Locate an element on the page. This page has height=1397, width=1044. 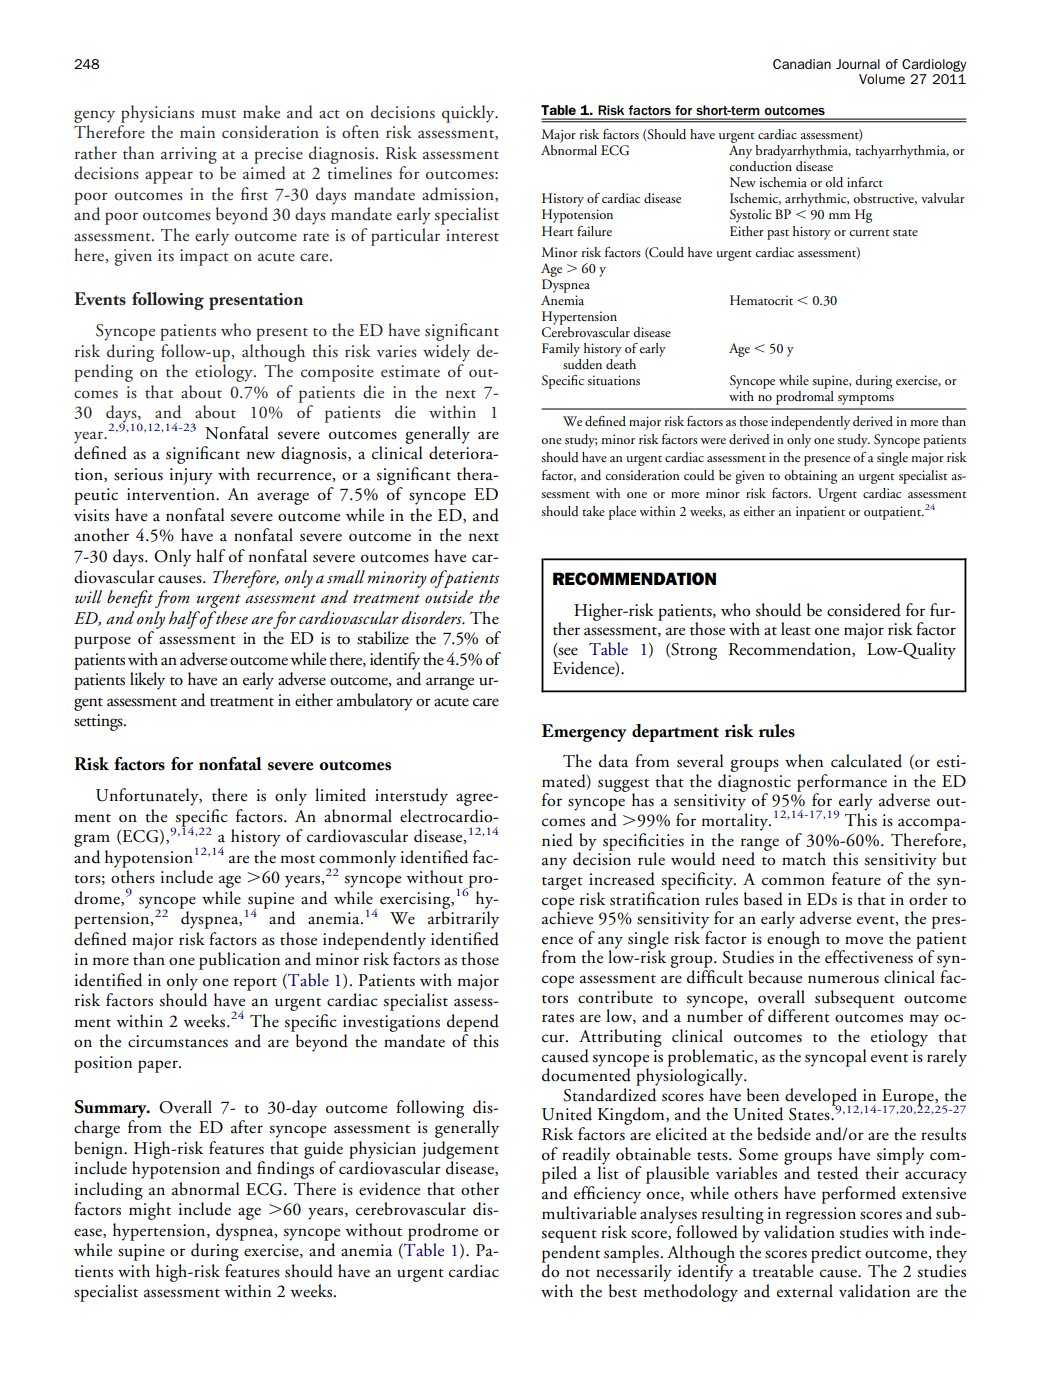
must is located at coordinates (218, 114).
